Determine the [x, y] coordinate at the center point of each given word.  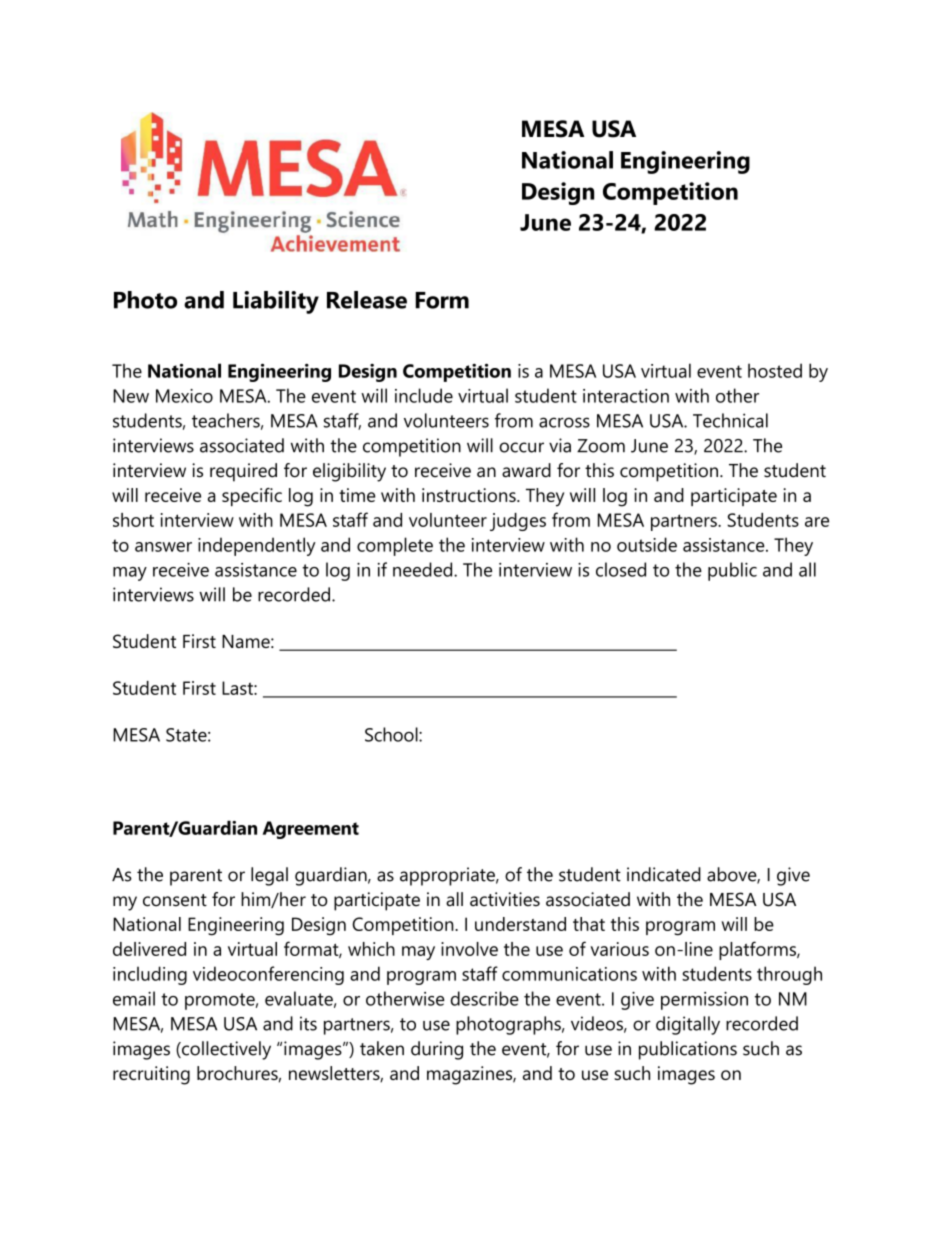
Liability [276, 302]
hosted [775, 370]
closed [621, 569]
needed [424, 569]
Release [367, 300]
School [392, 734]
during [437, 1050]
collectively [225, 1050]
